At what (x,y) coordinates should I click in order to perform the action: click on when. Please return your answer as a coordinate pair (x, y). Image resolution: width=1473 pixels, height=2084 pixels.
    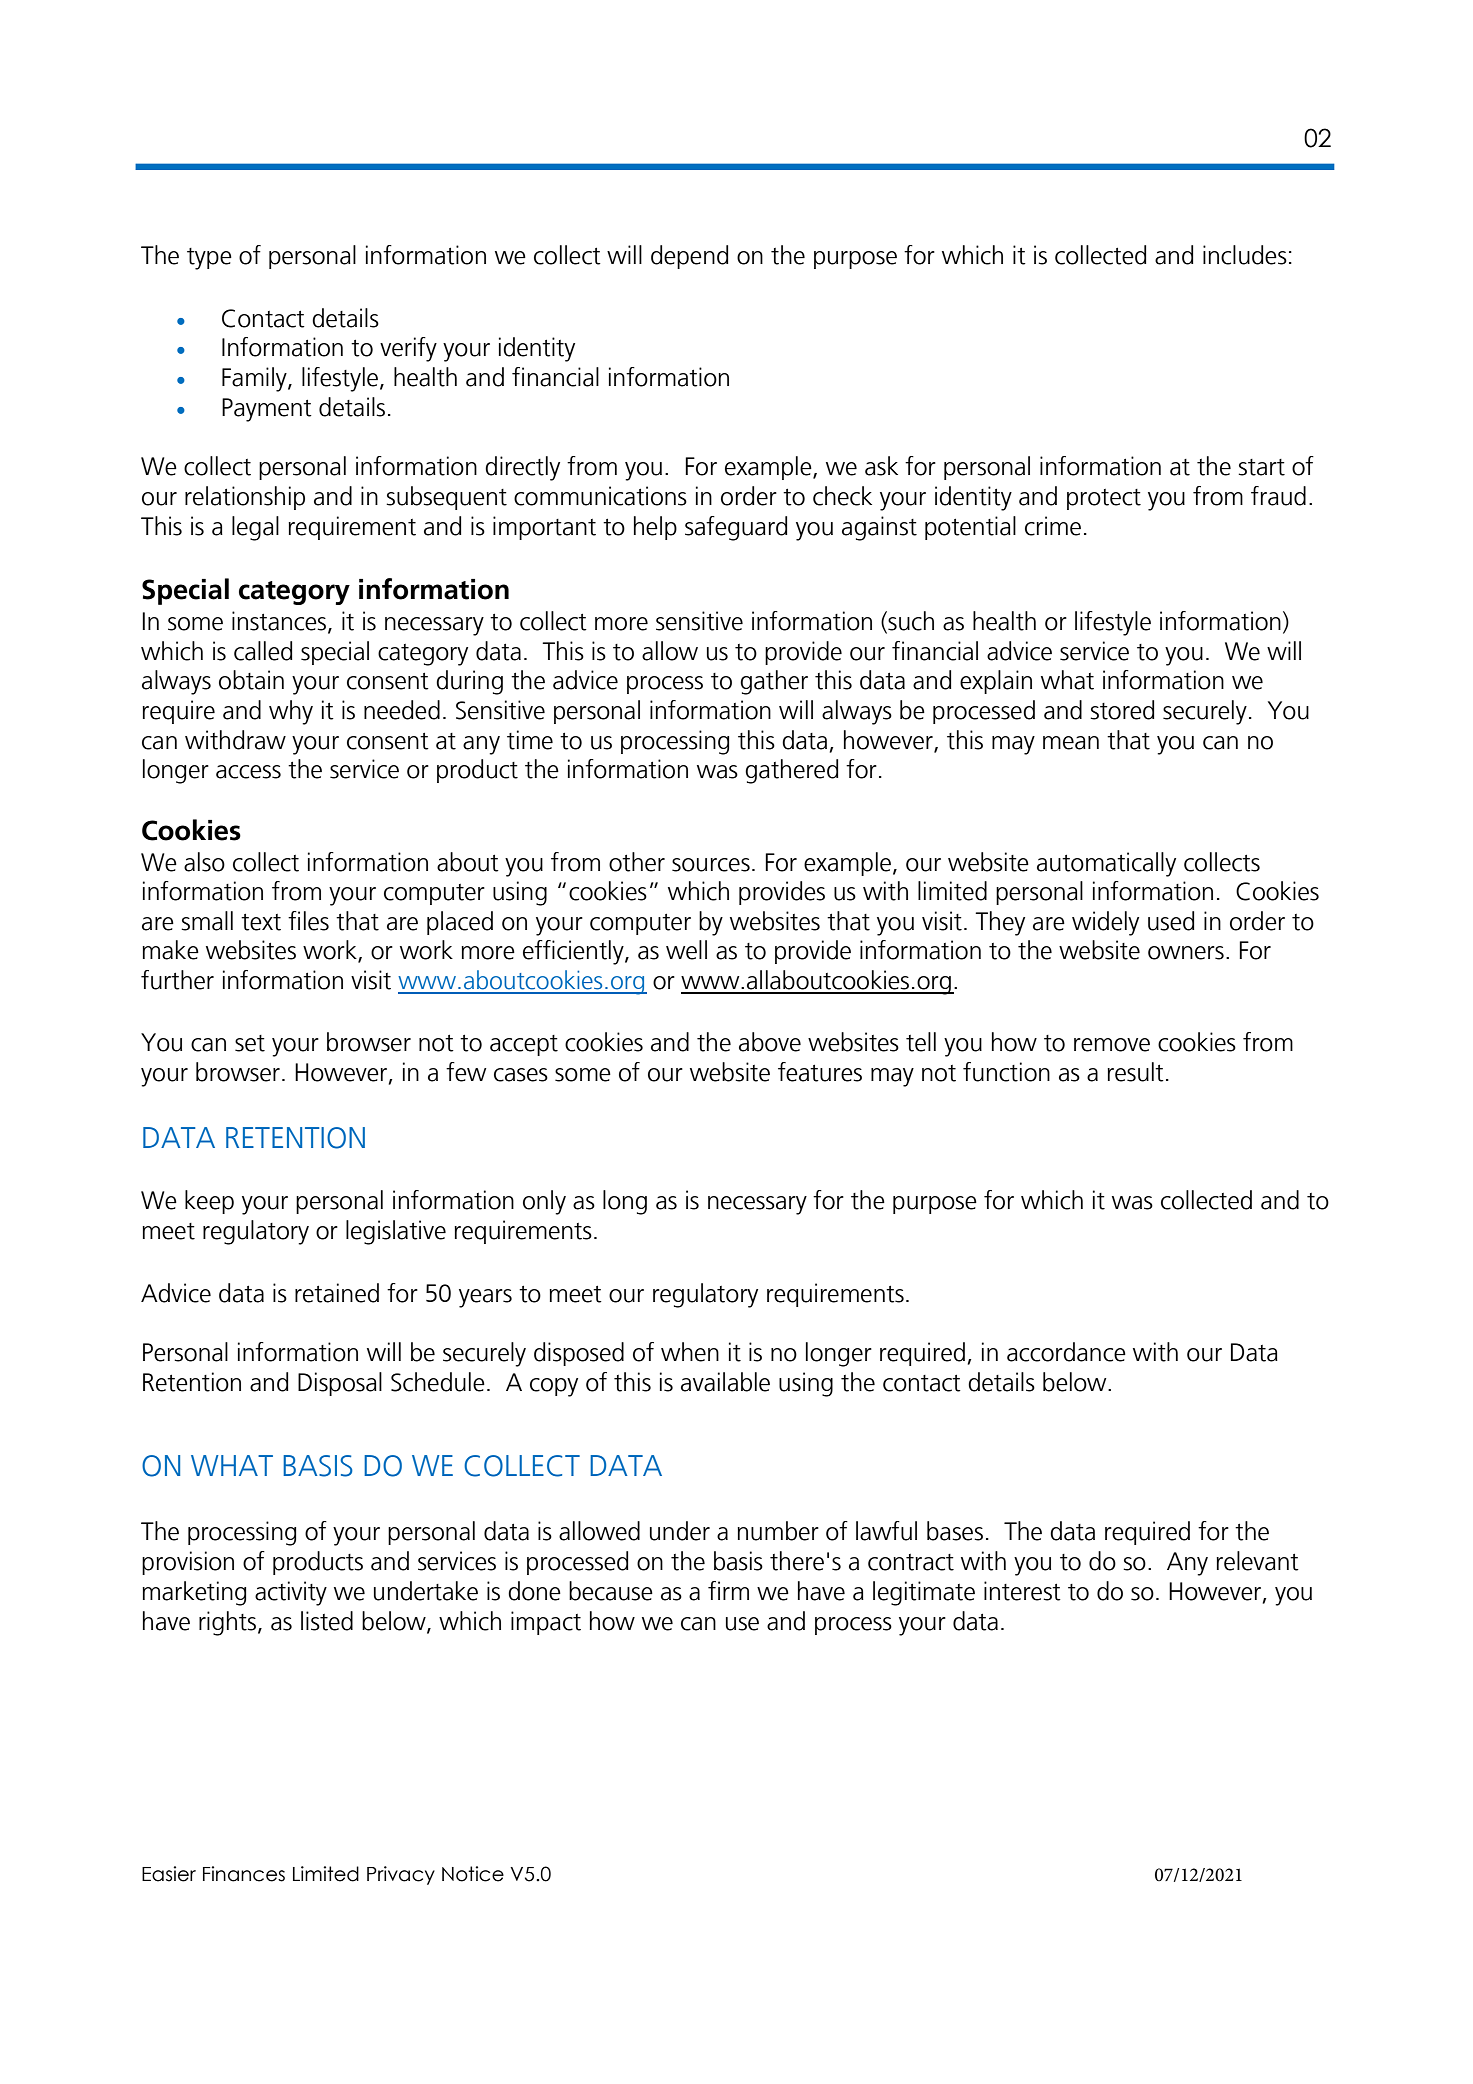
    Looking at the image, I should click on (690, 1352).
